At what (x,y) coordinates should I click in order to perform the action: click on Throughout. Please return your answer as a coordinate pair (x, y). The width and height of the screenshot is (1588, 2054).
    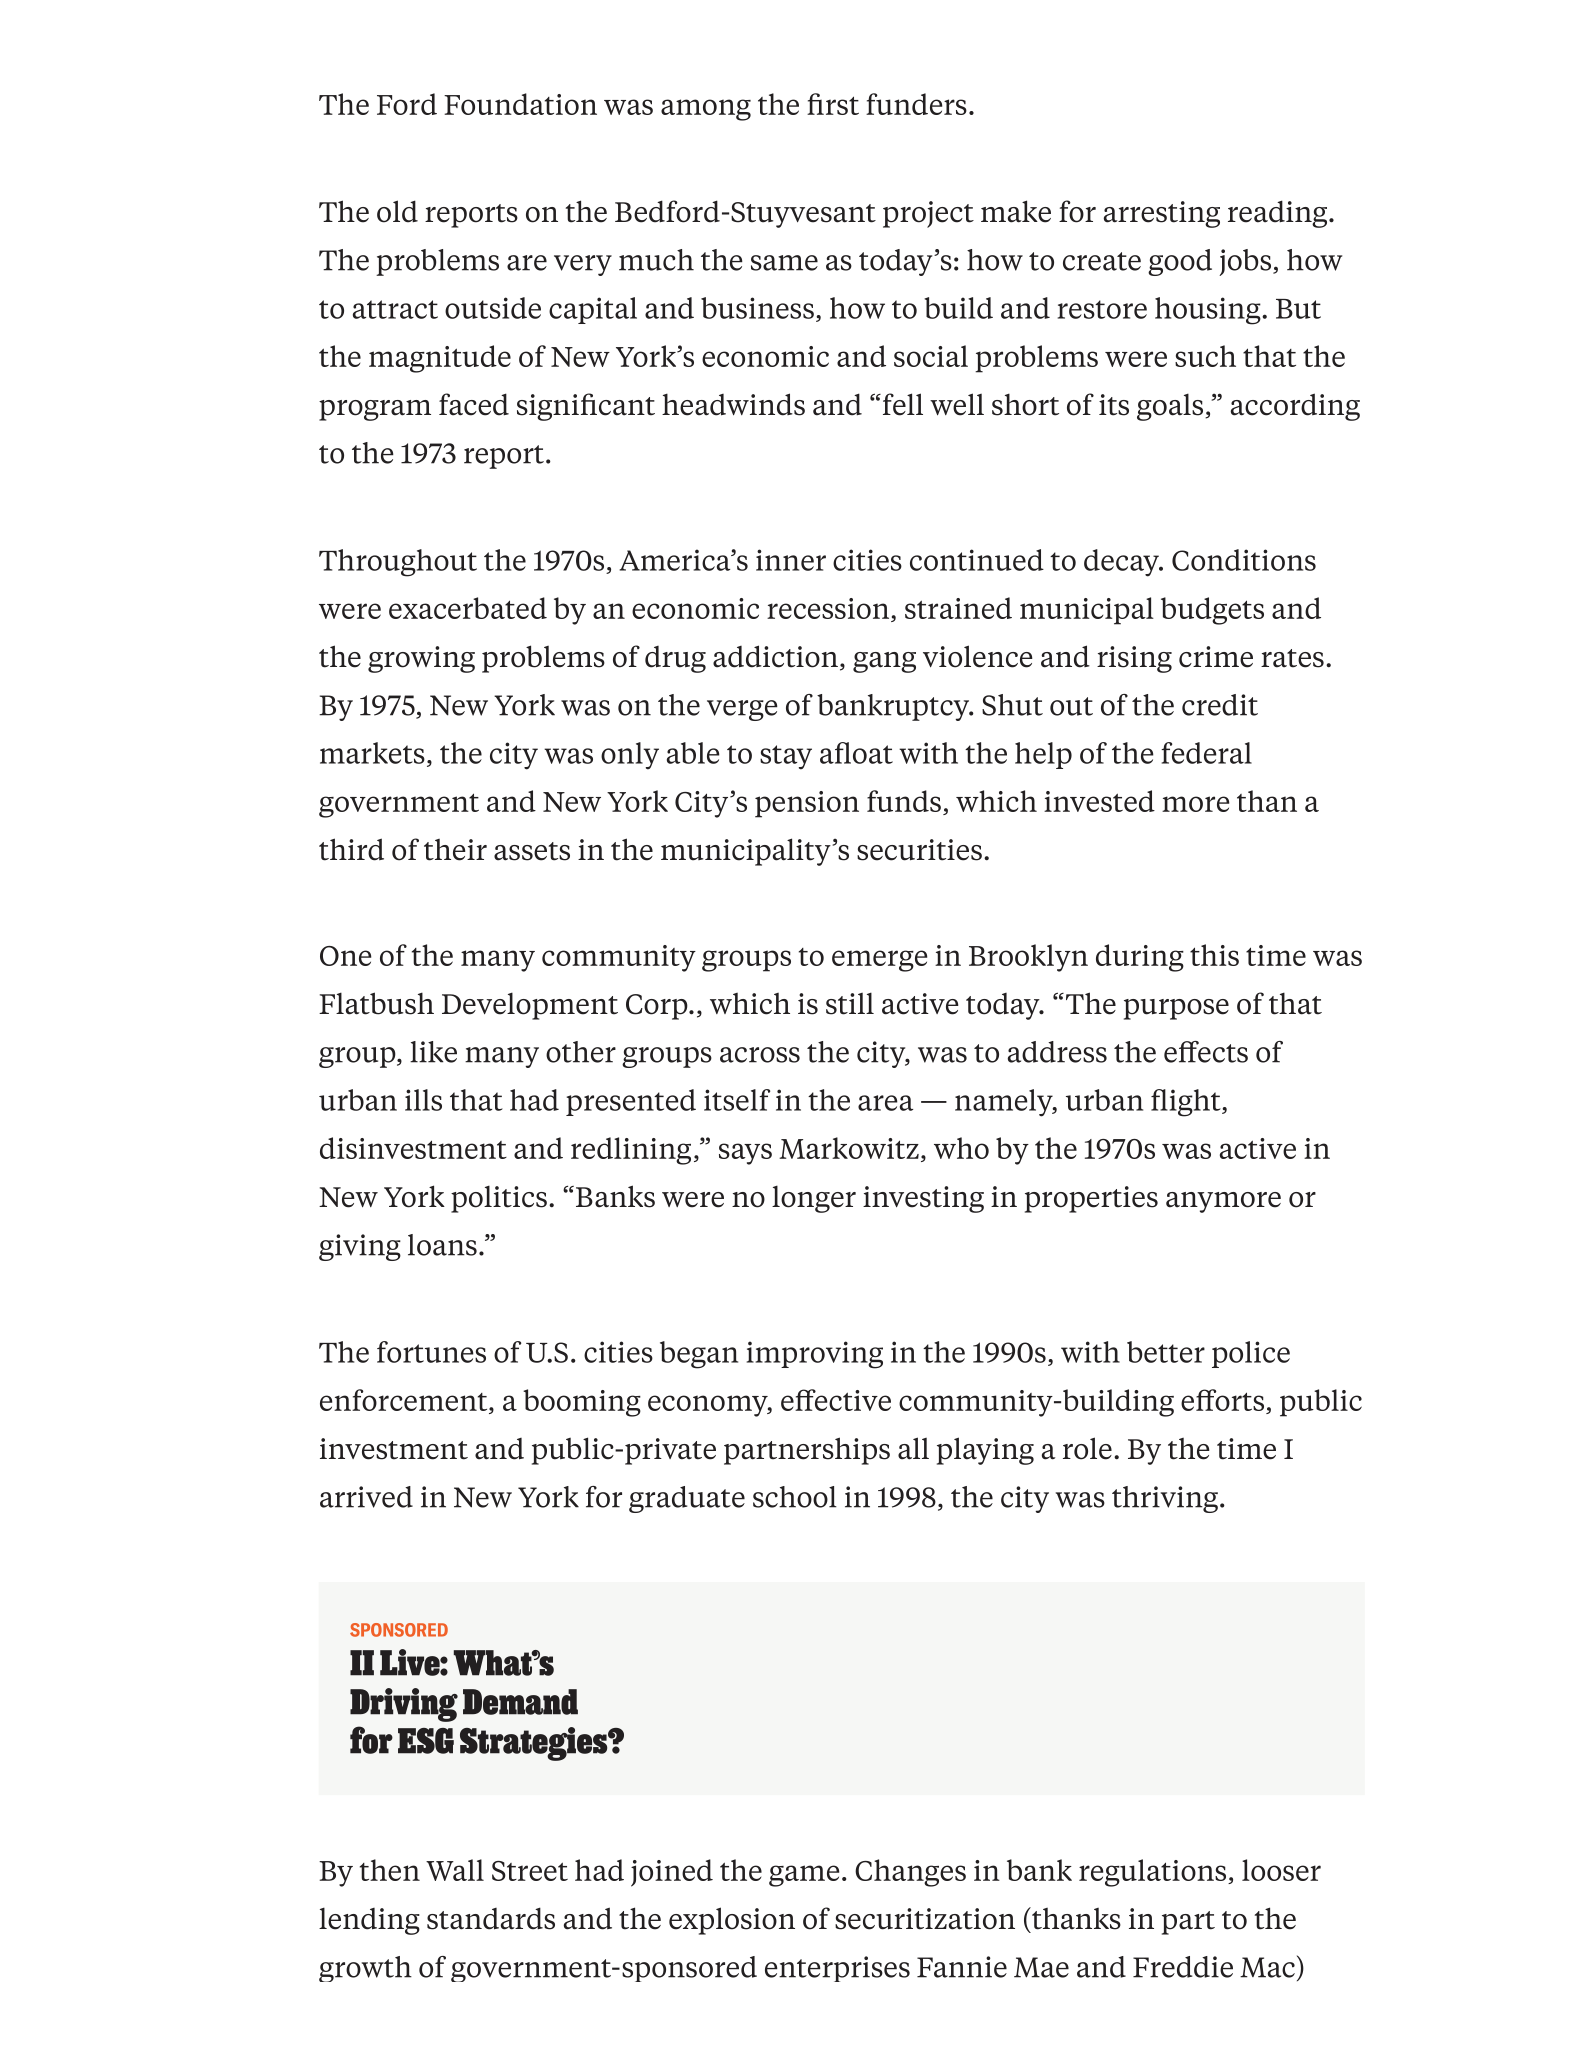
    Looking at the image, I should click on (398, 563).
